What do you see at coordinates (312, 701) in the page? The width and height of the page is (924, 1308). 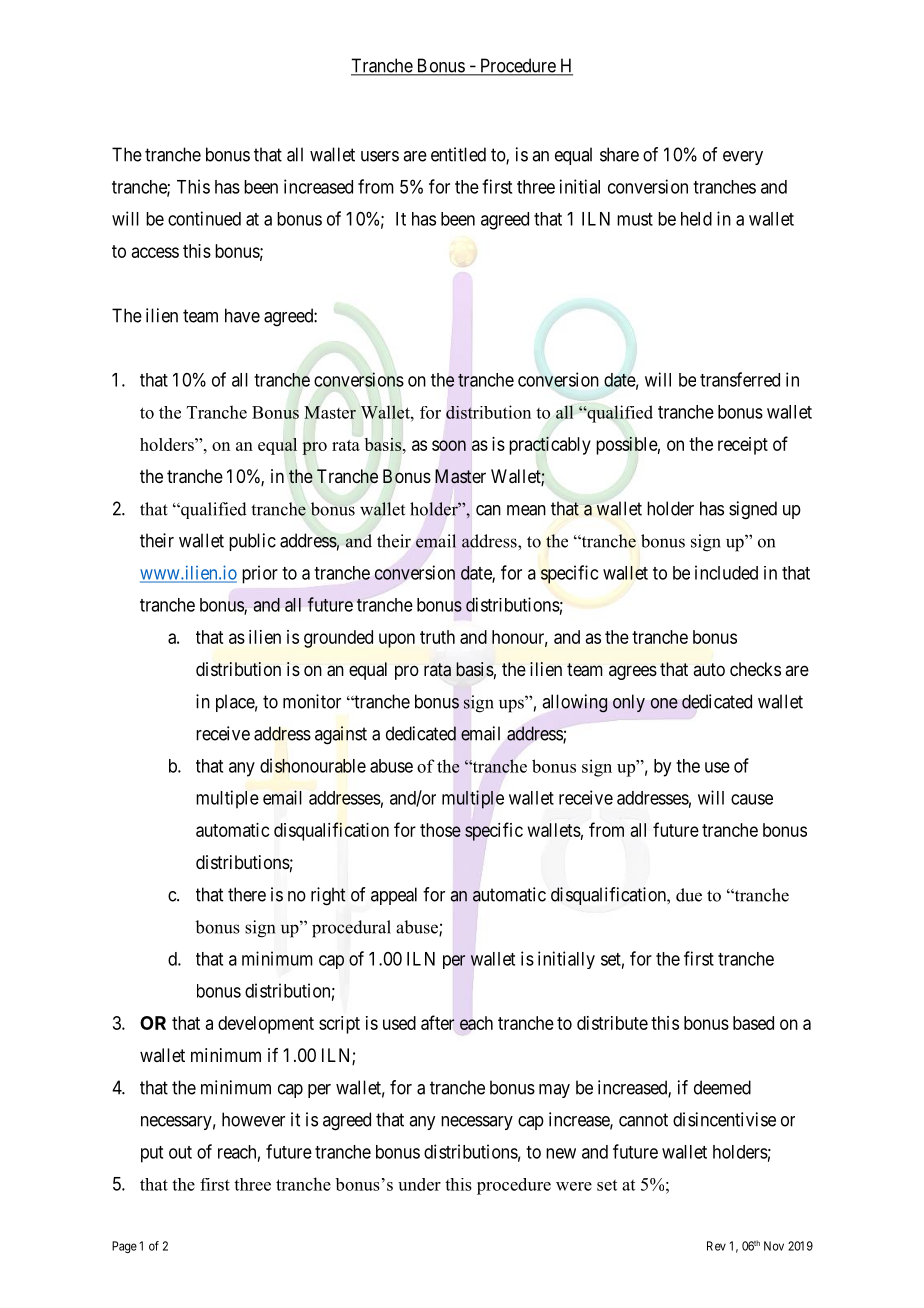 I see `monitor` at bounding box center [312, 701].
